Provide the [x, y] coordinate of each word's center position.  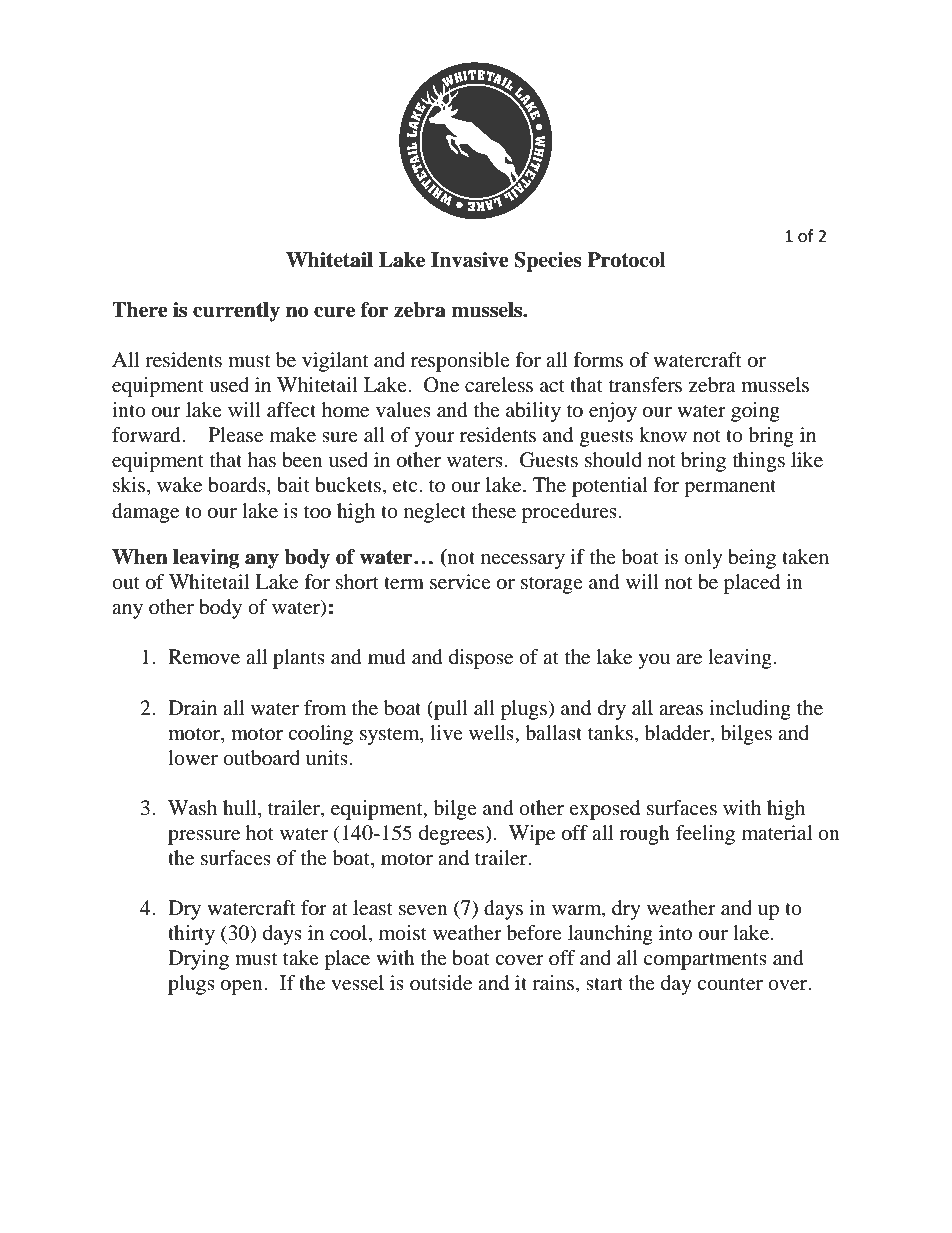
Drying [198, 960]
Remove [204, 657]
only [703, 559]
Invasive [470, 260]
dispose [481, 659]
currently [236, 312]
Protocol [626, 260]
